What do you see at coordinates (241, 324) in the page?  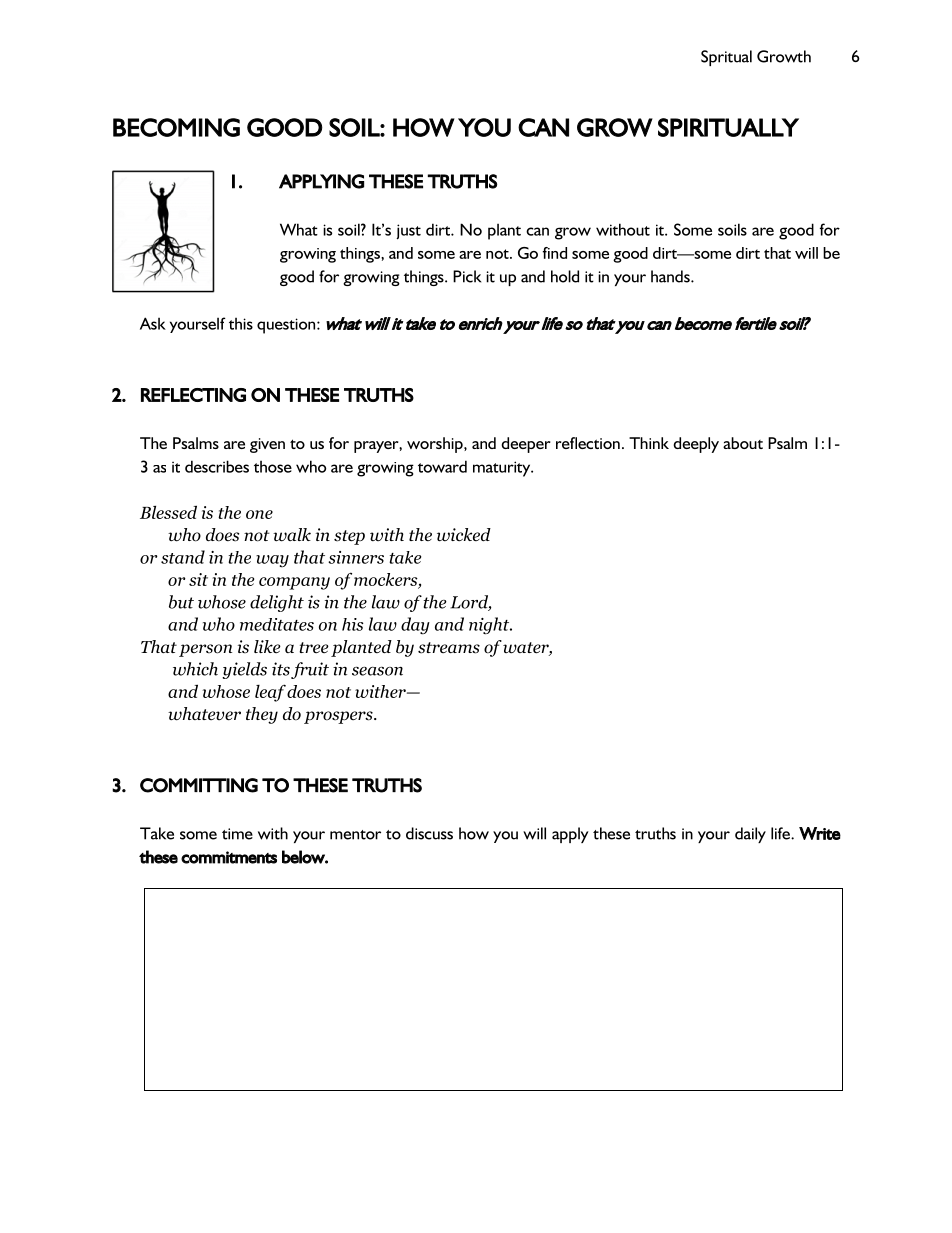 I see `this` at bounding box center [241, 324].
